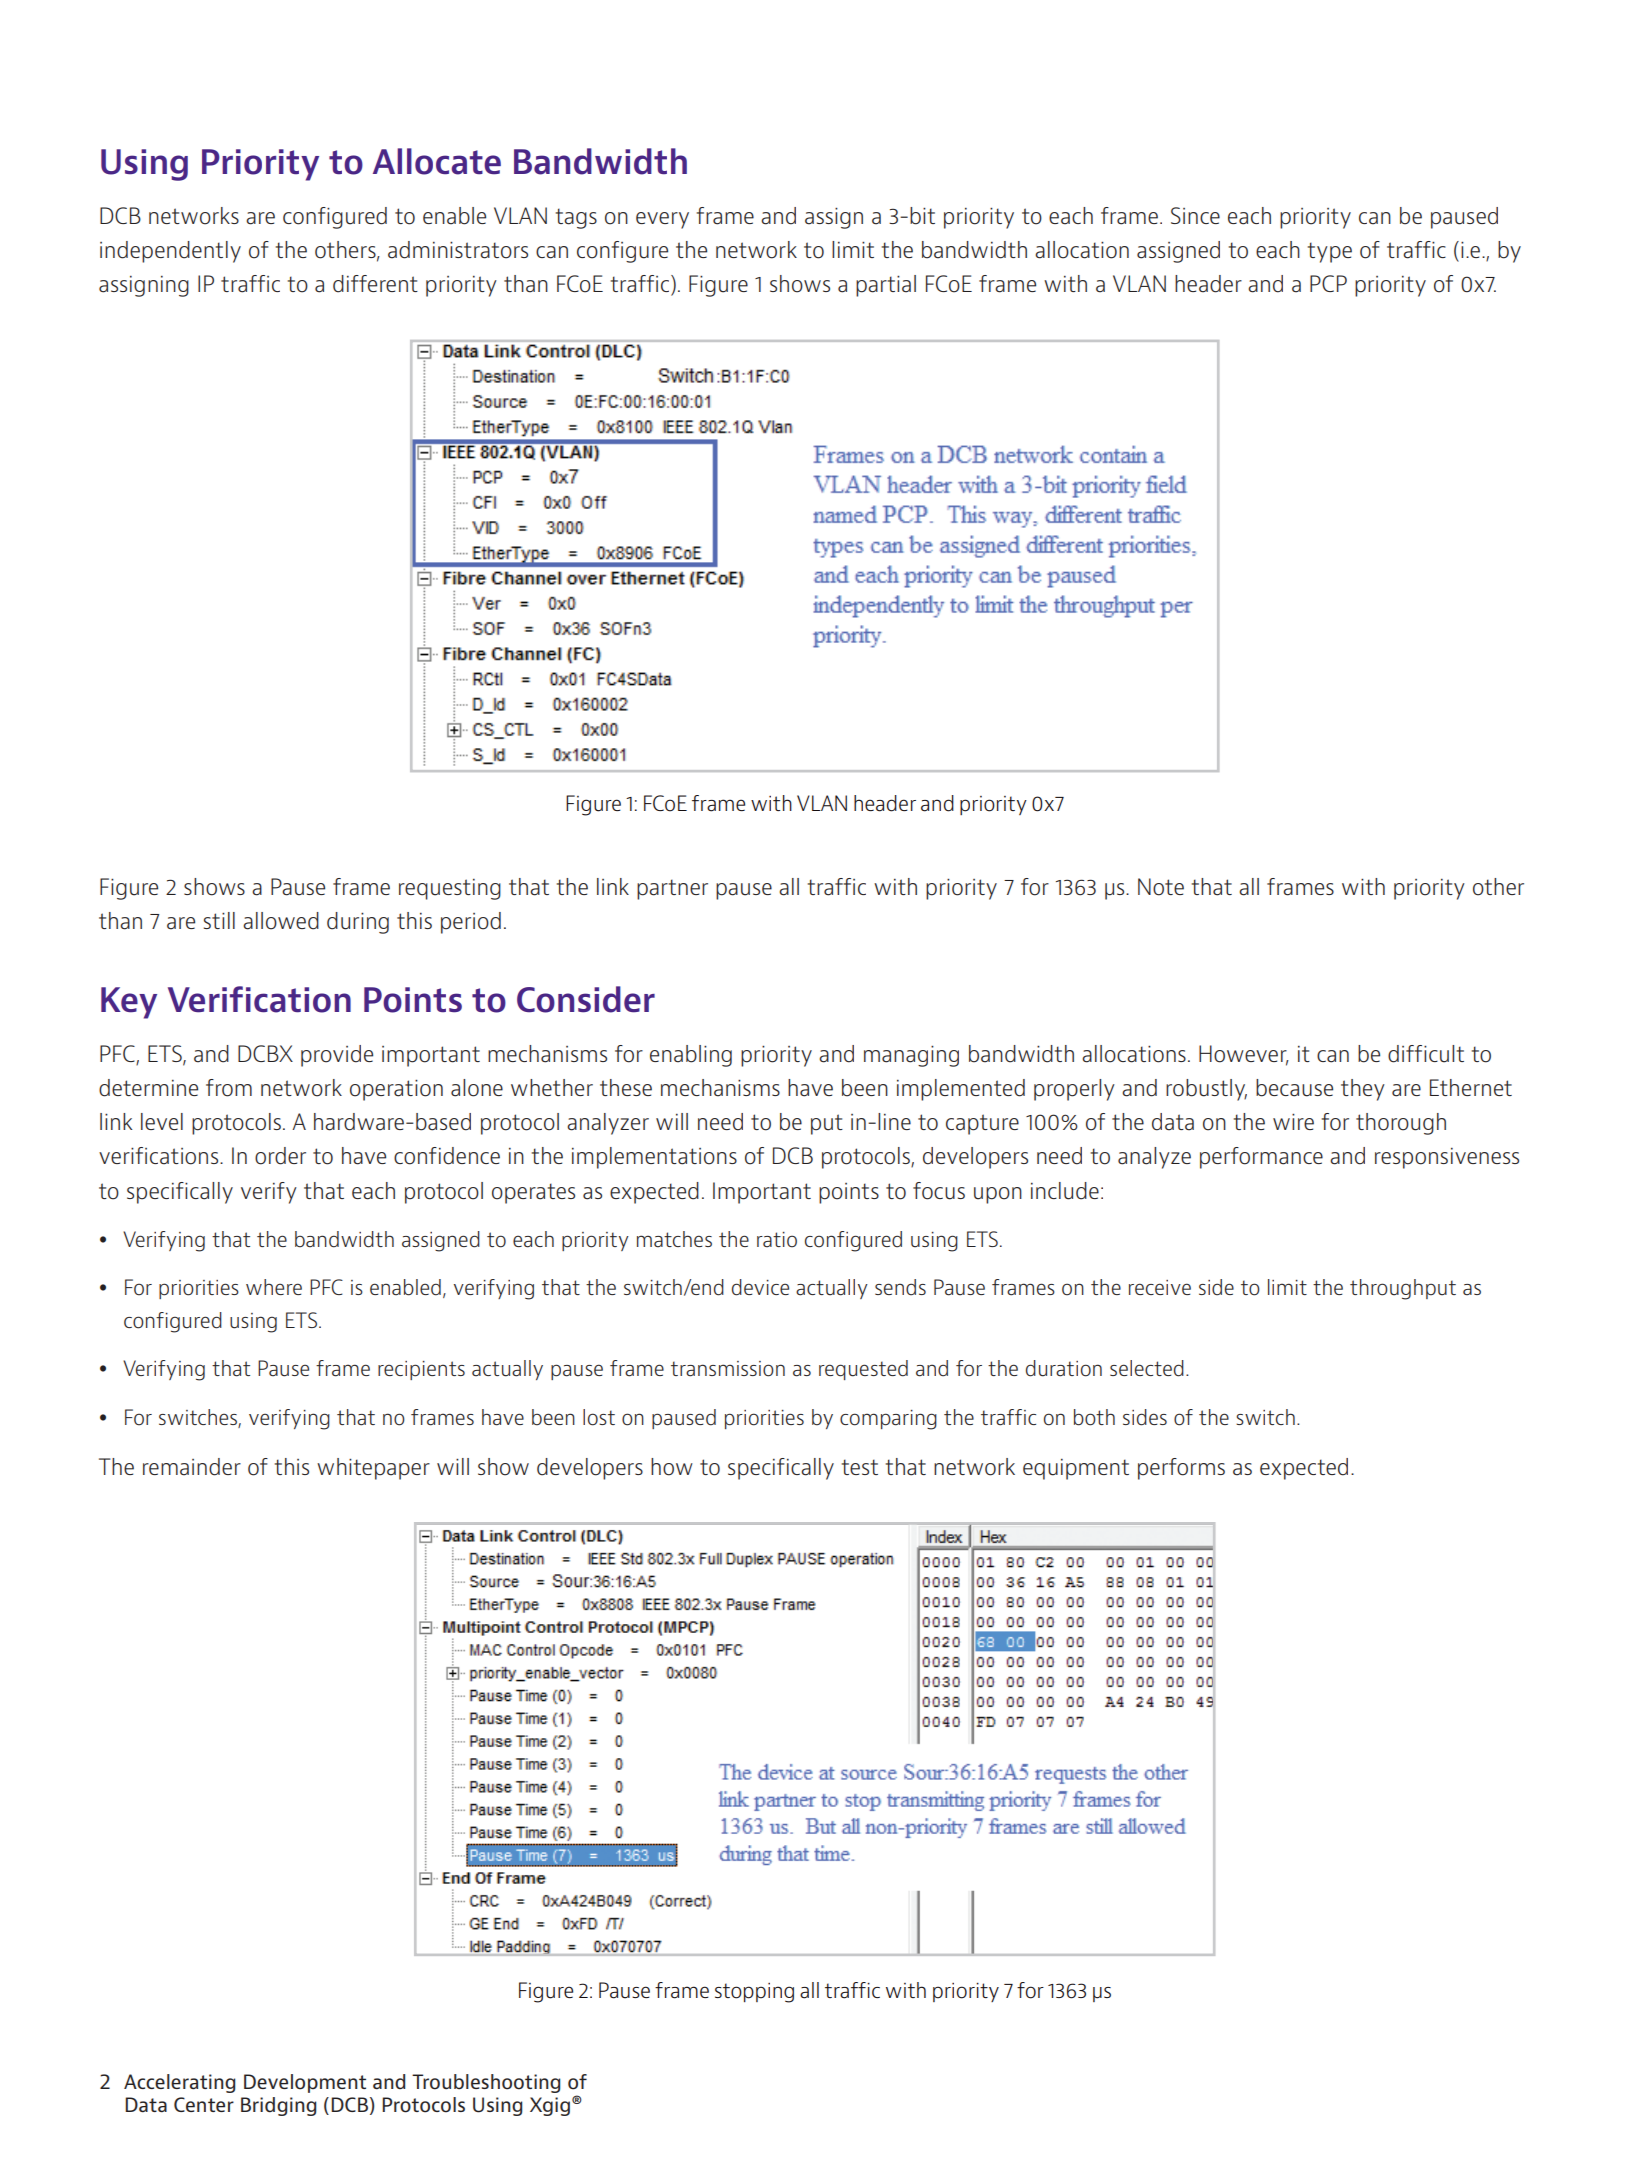 This image has width=1629, height=2172. I want to click on implementations, so click(654, 1158).
